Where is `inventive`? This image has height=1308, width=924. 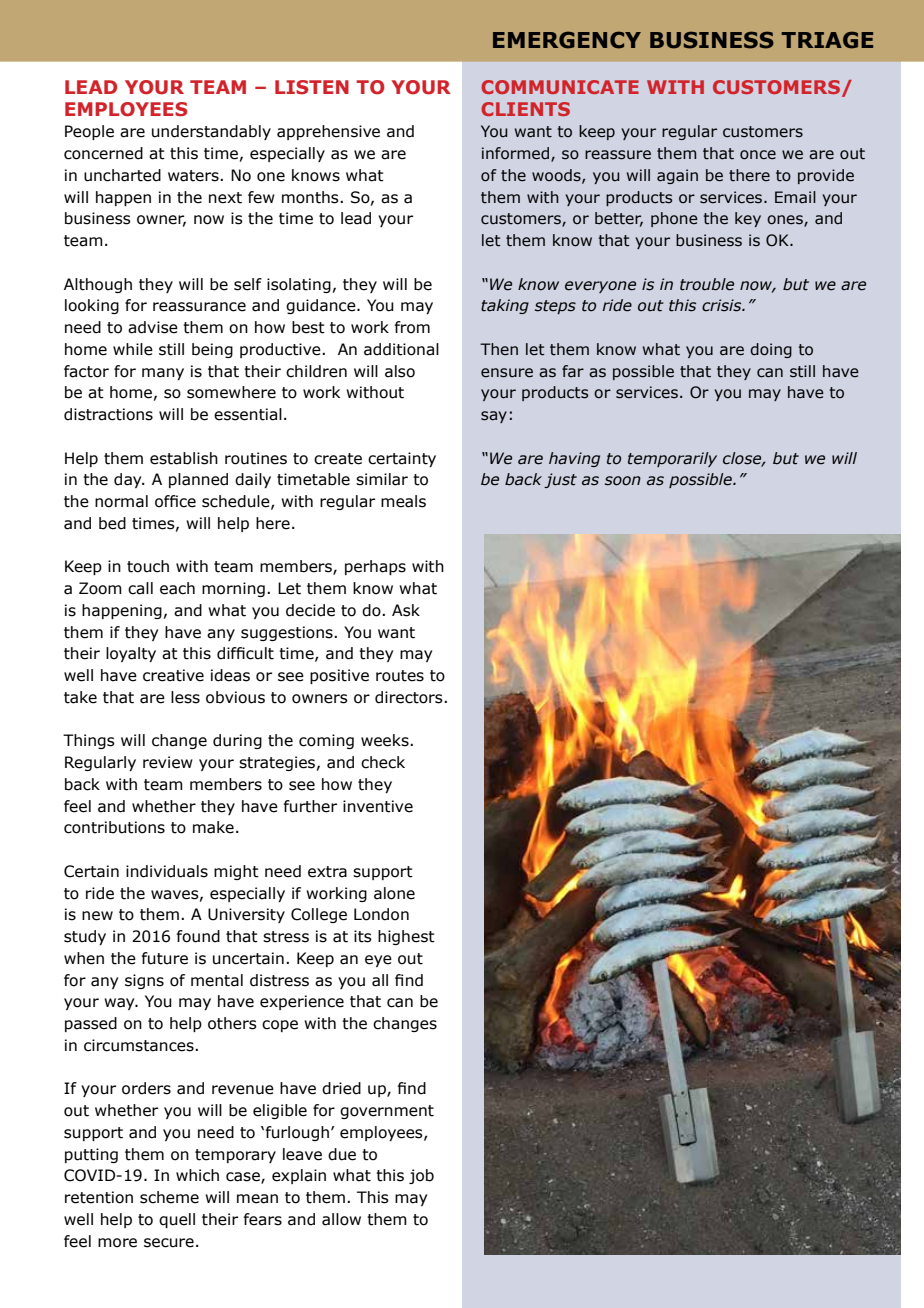
inventive is located at coordinates (378, 806).
